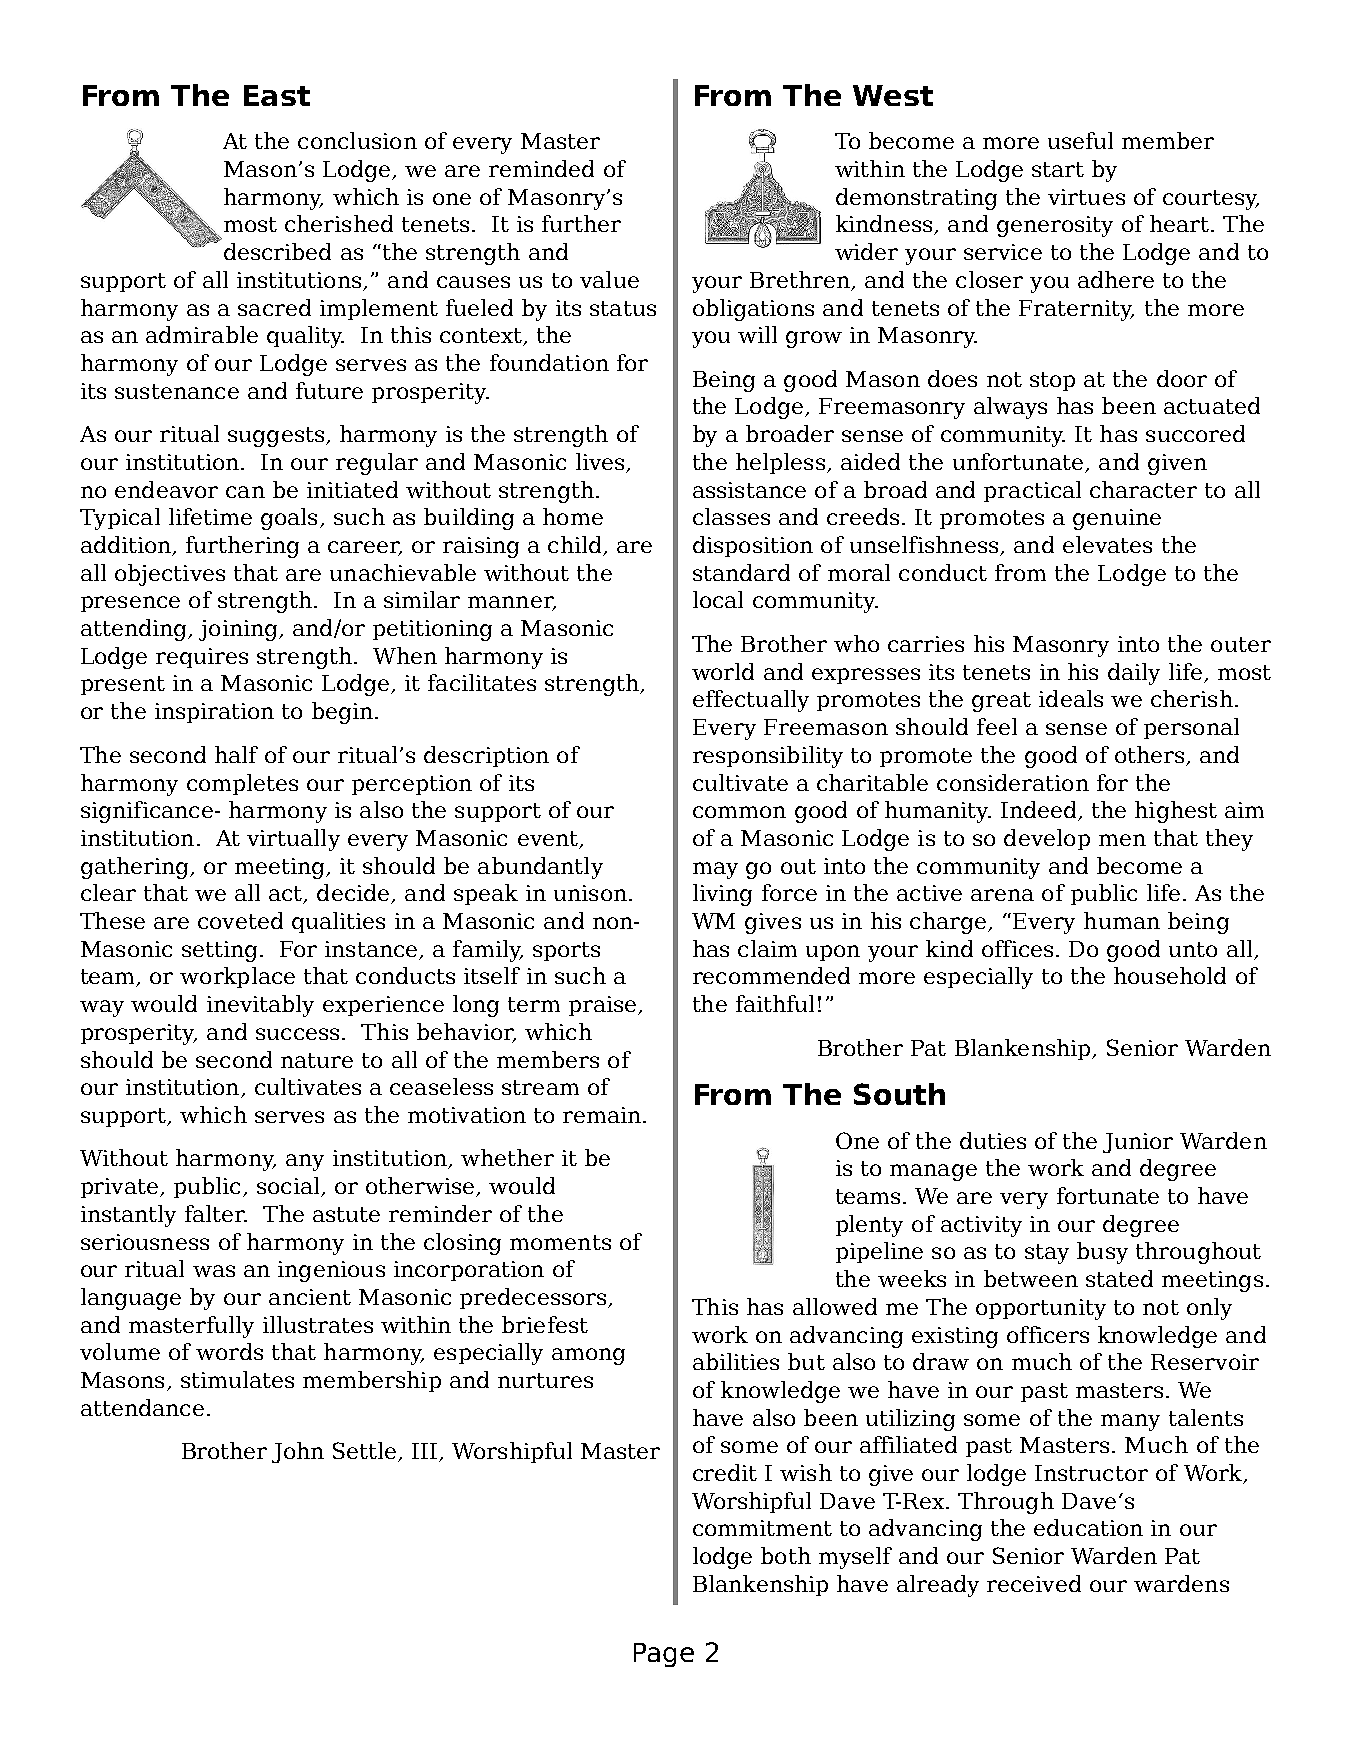 The height and width of the screenshot is (1748, 1351). Describe the element at coordinates (1080, 140) in the screenshot. I see `useful` at that location.
